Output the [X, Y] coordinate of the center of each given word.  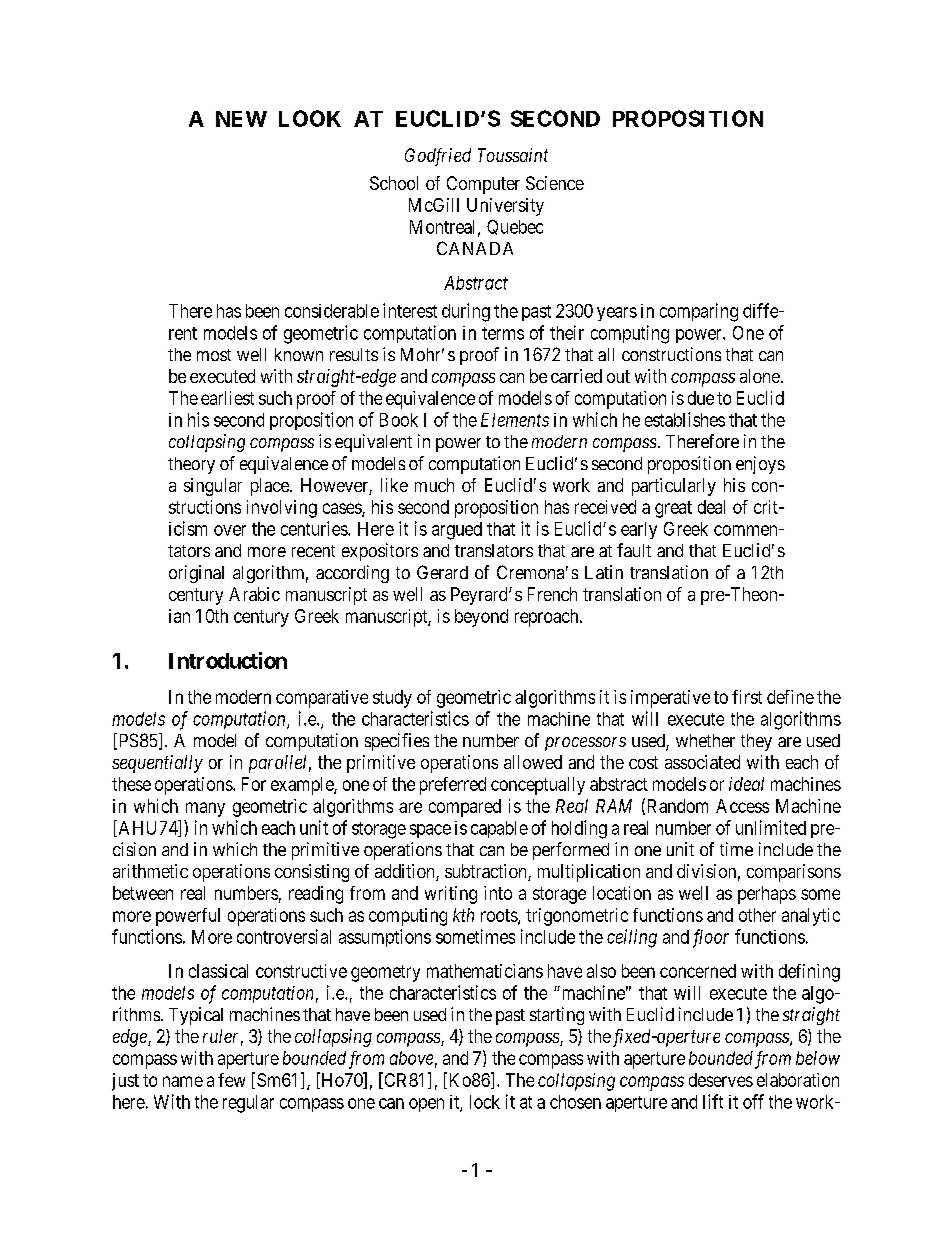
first [747, 697]
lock [485, 1102]
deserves [721, 1080]
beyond [481, 618]
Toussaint [513, 155]
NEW [241, 119]
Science [555, 183]
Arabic [254, 594]
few [231, 1080]
